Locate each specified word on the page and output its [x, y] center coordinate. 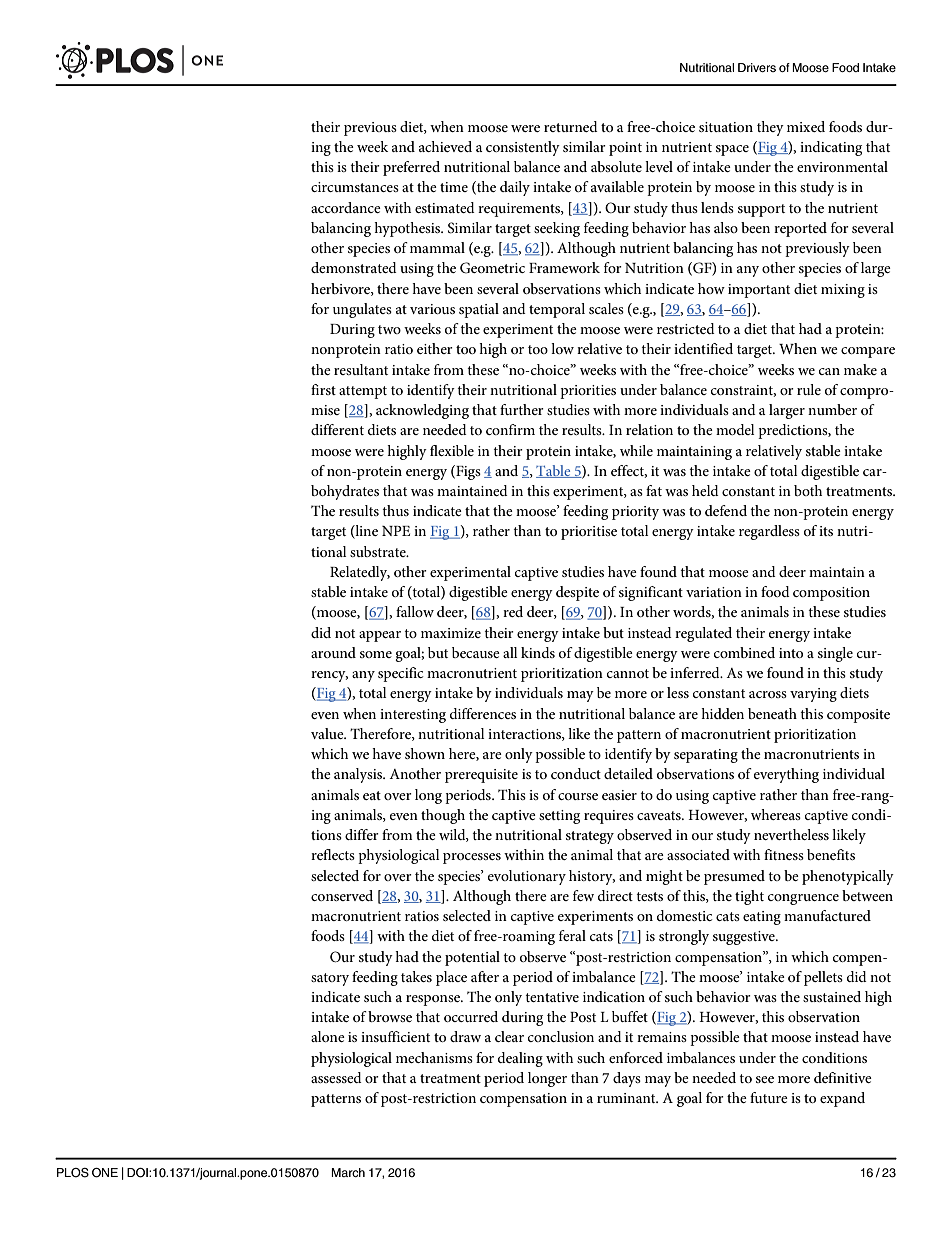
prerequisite [481, 776]
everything [786, 775]
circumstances [355, 187]
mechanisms [434, 1057]
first [323, 389]
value [328, 733]
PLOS [73, 1173]
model [735, 429]
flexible [452, 450]
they [770, 128]
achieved [445, 146]
